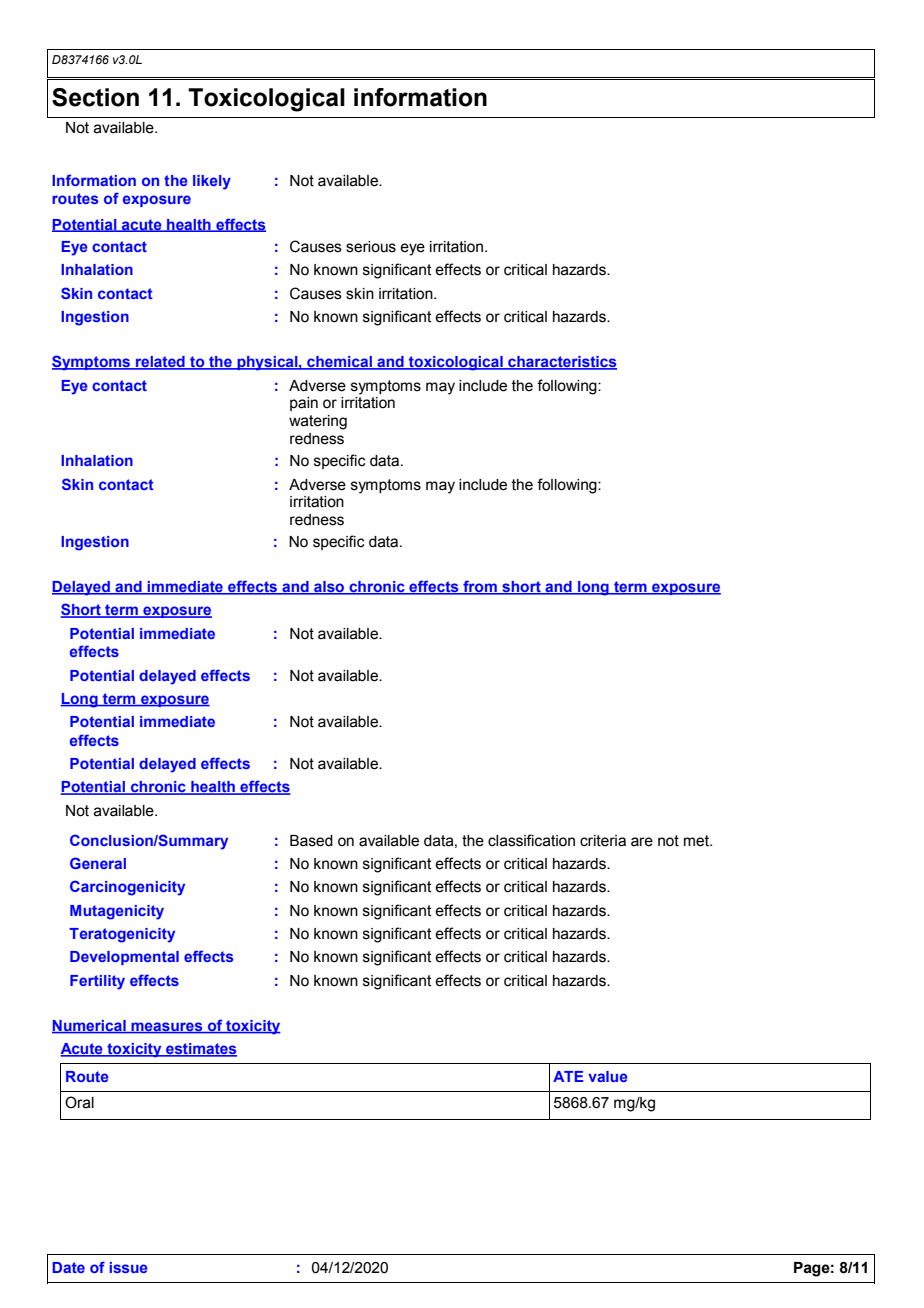 This document has width=924, height=1308. I want to click on serious, so click(371, 247).
